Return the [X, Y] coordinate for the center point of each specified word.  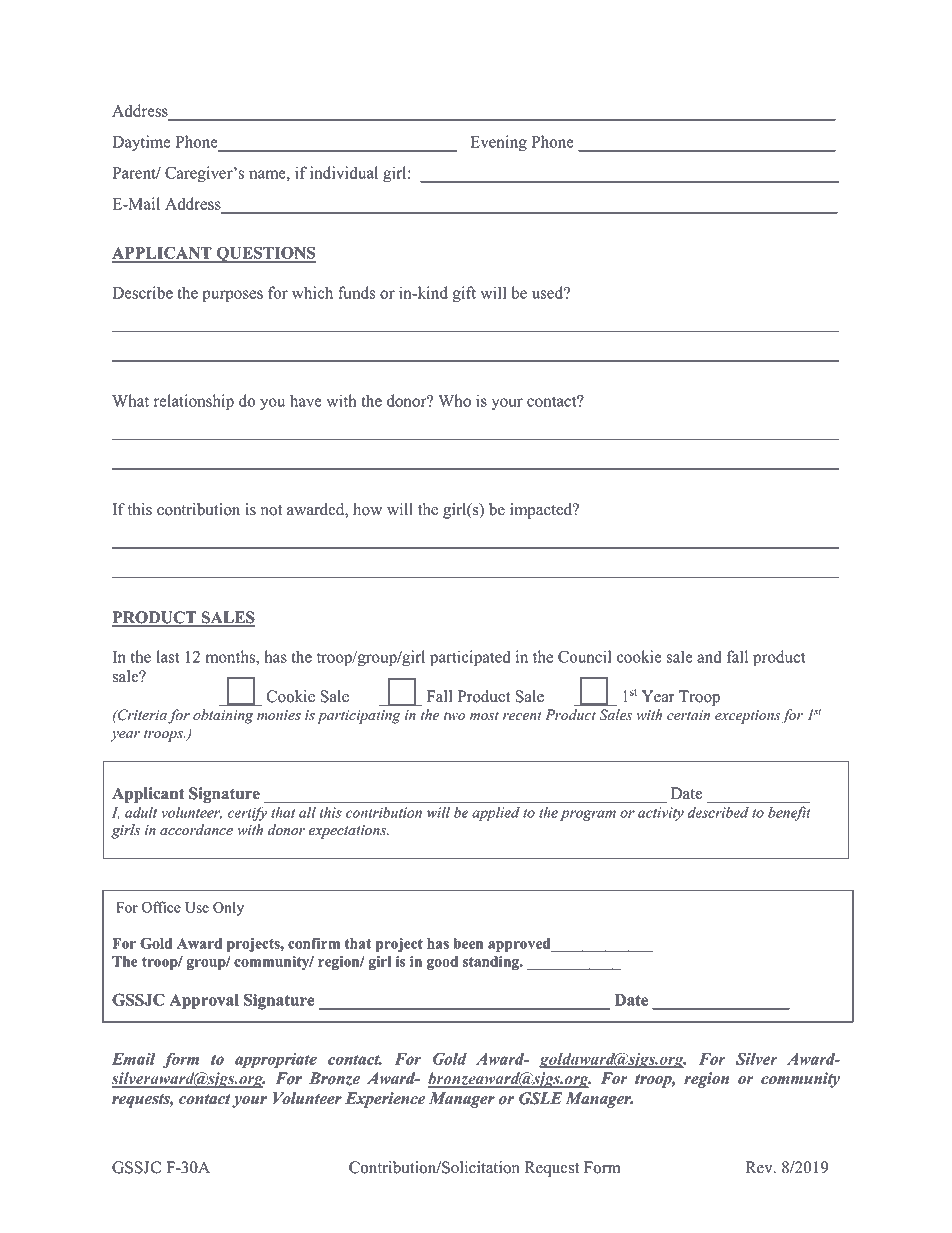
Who [454, 400]
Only [228, 909]
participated [470, 658]
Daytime [141, 143]
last [168, 656]
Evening [498, 143]
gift [464, 294]
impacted [542, 511]
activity [661, 814]
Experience [385, 1100]
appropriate [276, 1061]
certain [688, 715]
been [468, 943]
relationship [194, 402]
